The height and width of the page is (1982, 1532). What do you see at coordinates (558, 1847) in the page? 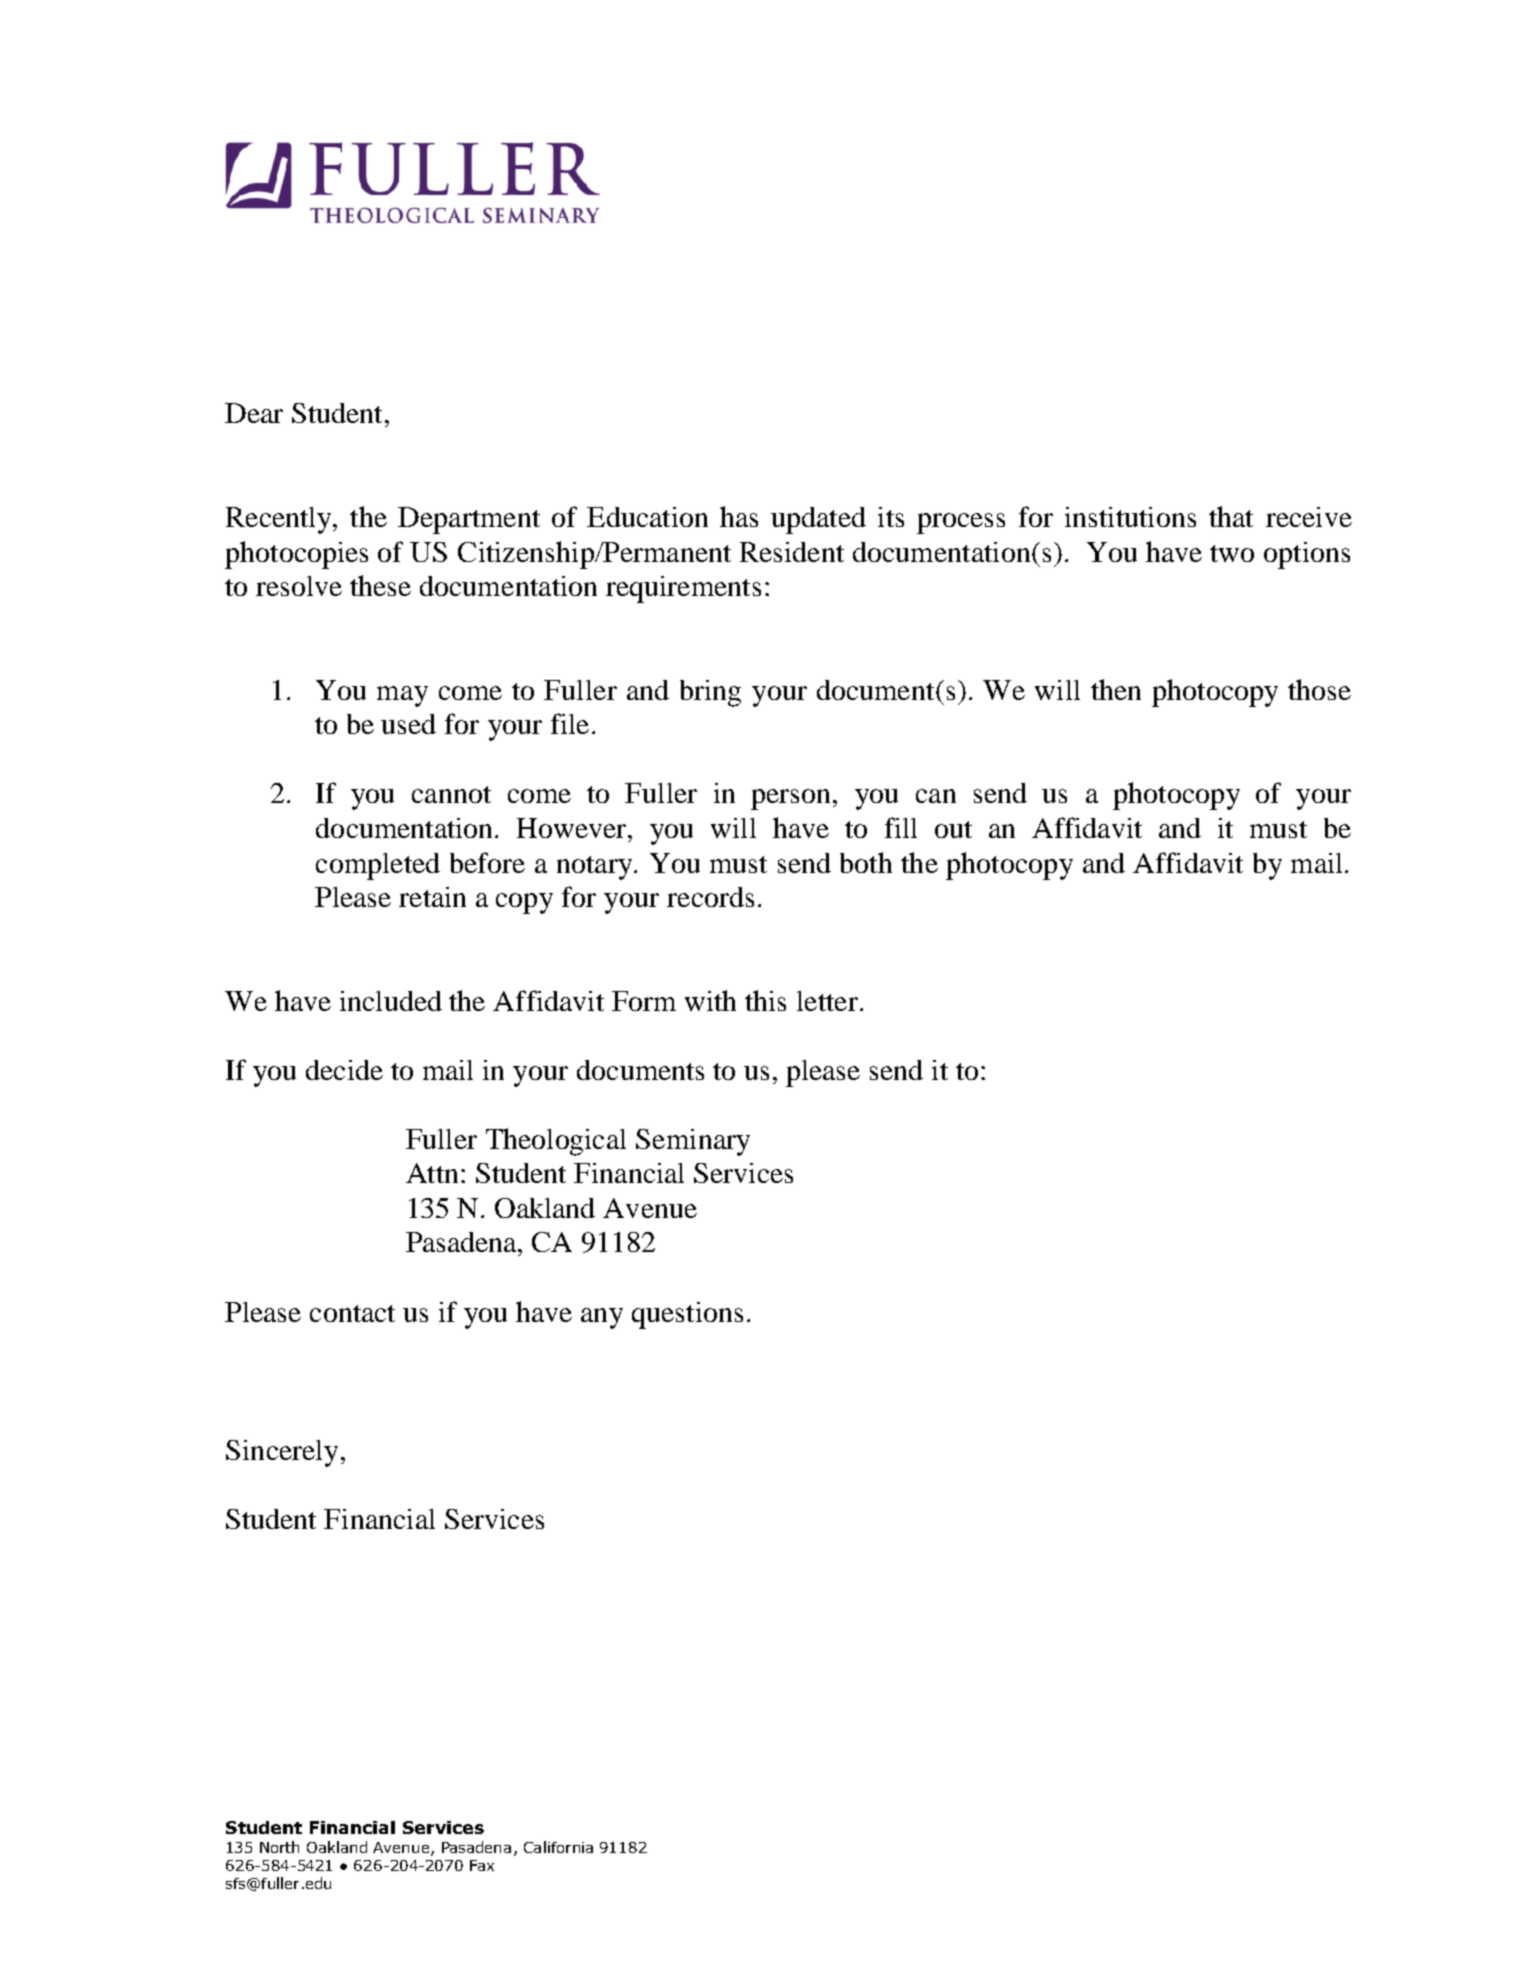
I see `California` at bounding box center [558, 1847].
